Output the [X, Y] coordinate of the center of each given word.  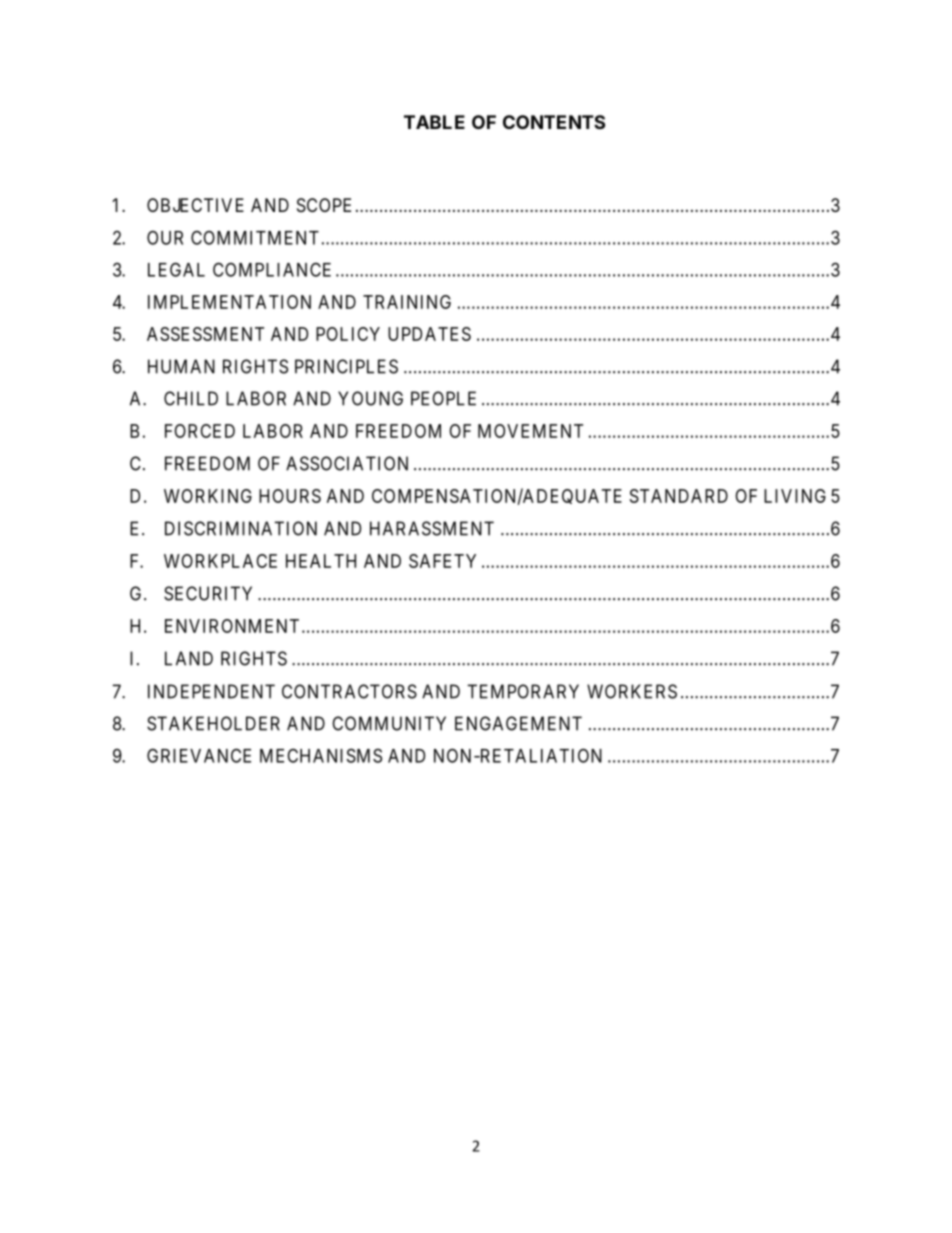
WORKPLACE [220, 561]
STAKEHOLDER [213, 723]
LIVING [795, 496]
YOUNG [370, 398]
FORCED [200, 431]
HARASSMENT [432, 528]
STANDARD [679, 496]
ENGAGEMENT [518, 723]
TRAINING [407, 302]
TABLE [434, 122]
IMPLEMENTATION [229, 302]
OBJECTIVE [195, 205]
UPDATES [429, 334]
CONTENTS [554, 122]
